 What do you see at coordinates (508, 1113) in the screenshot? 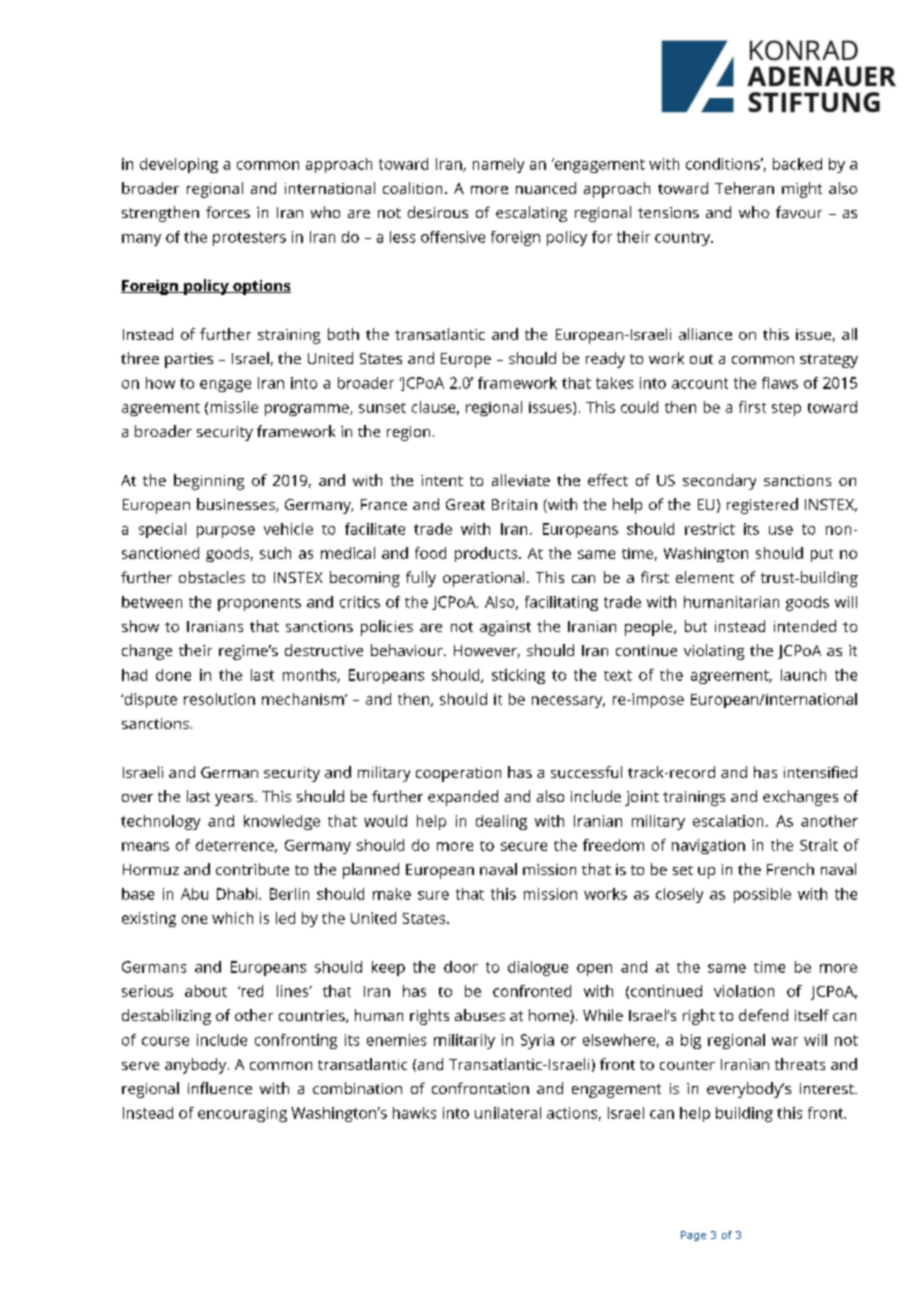
I see `unilateral` at bounding box center [508, 1113].
